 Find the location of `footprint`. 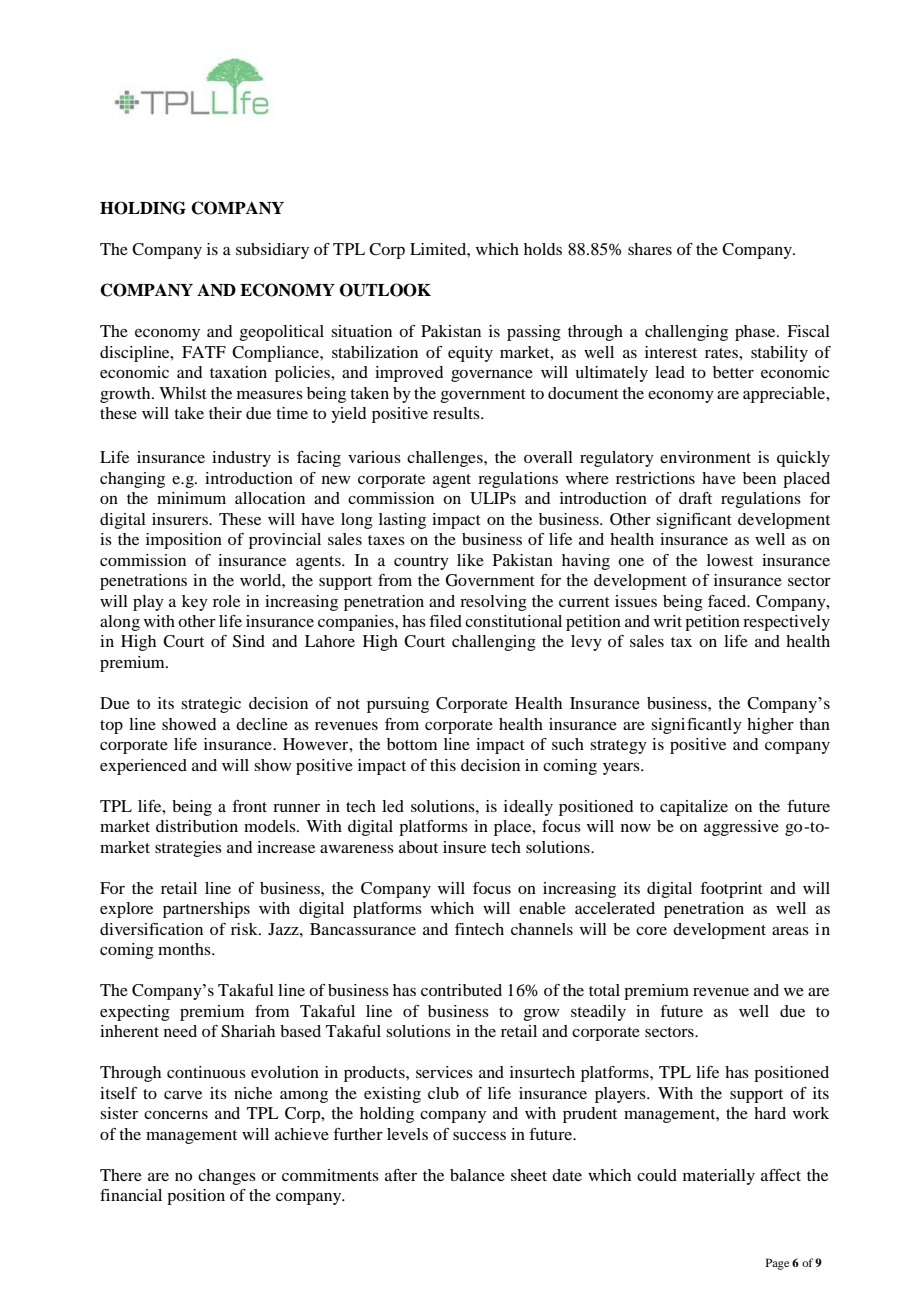

footprint is located at coordinates (731, 890).
